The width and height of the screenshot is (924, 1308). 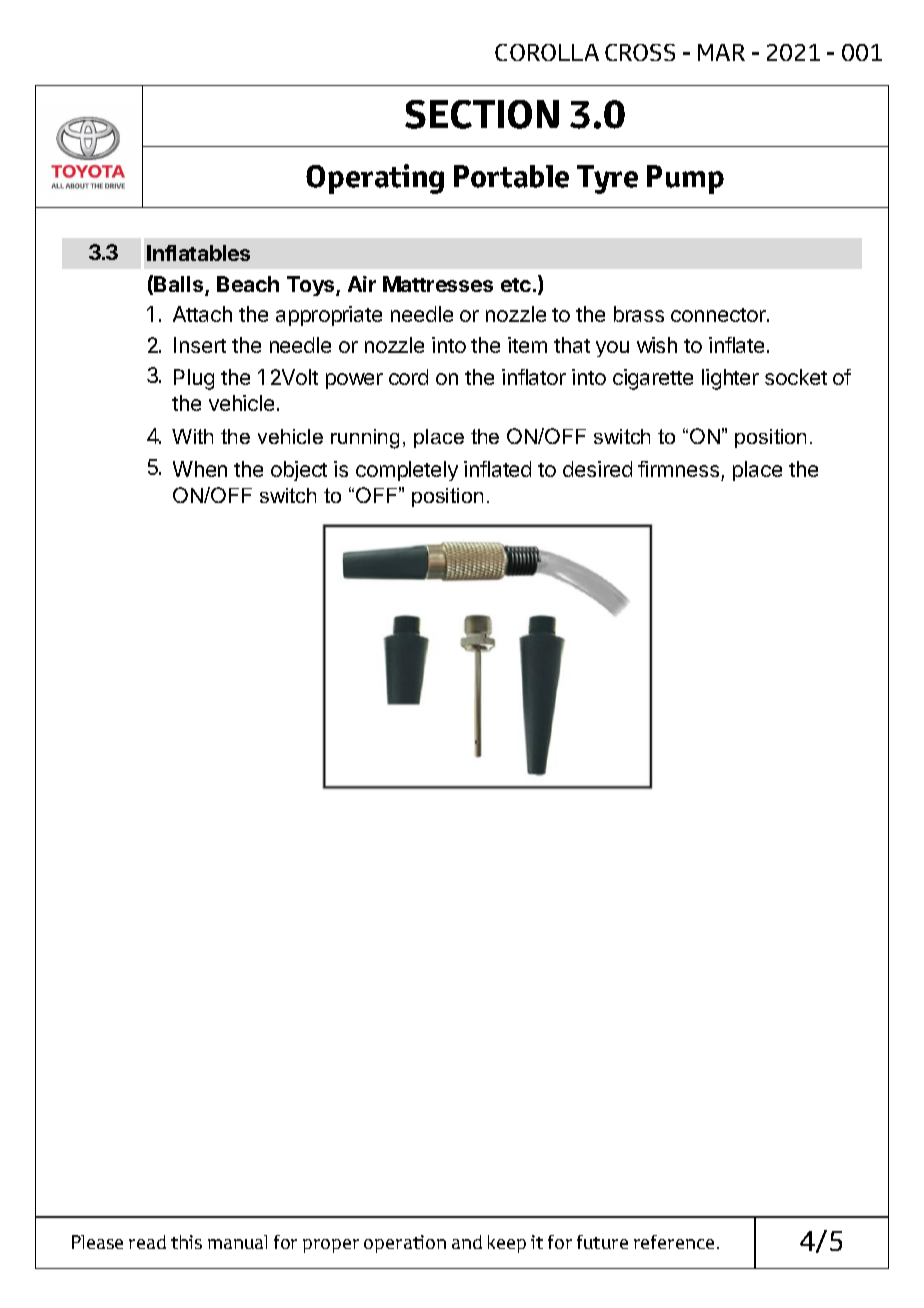 I want to click on firmness, so click(x=678, y=469).
